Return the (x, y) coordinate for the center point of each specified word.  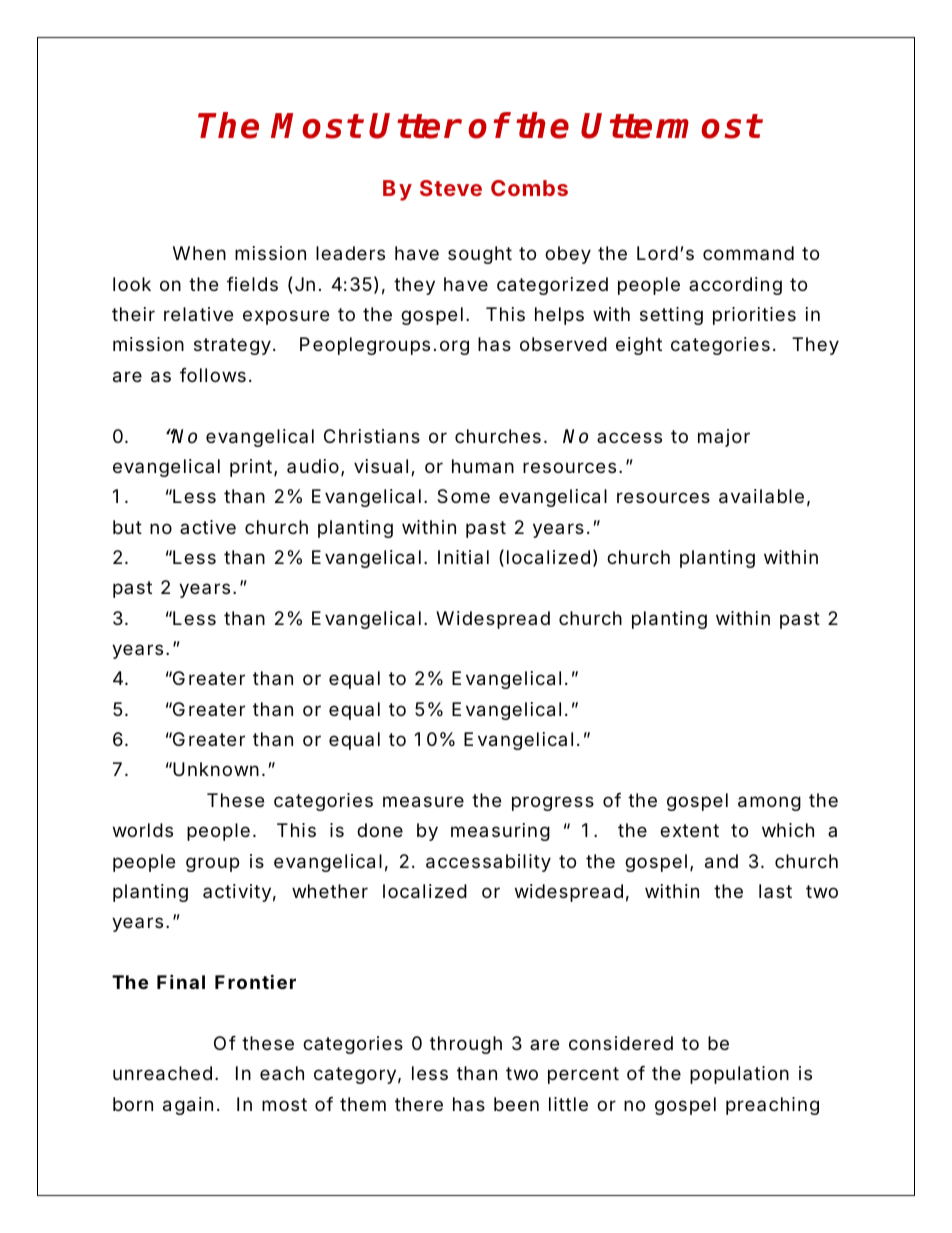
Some (463, 496)
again (188, 1106)
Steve (451, 188)
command (748, 253)
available (761, 496)
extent (689, 830)
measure (423, 802)
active (208, 527)
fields (252, 284)
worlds (143, 830)
